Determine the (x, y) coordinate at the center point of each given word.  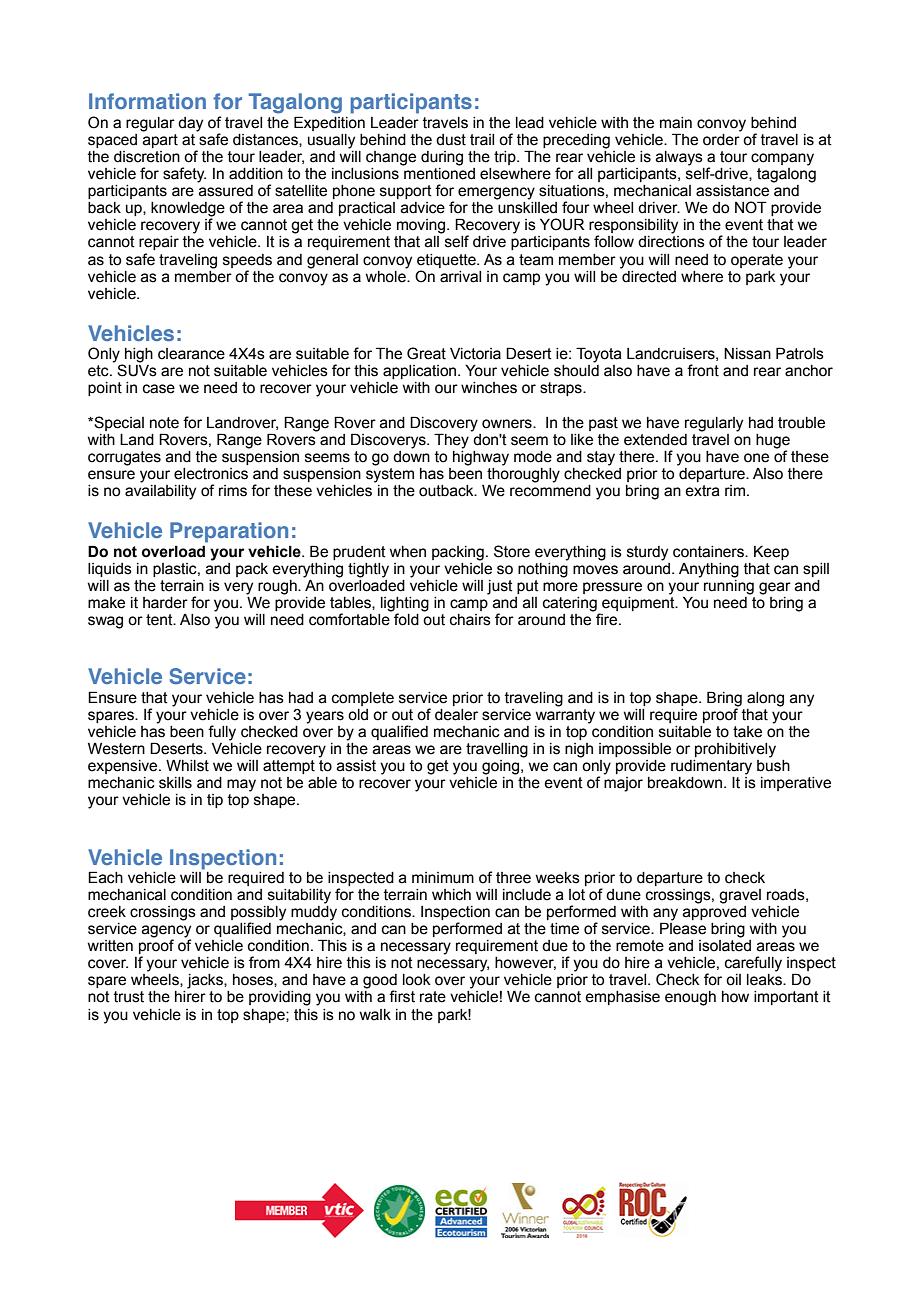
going (502, 767)
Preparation (229, 532)
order (722, 138)
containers (709, 552)
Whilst (187, 766)
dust (451, 140)
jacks (206, 981)
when (407, 552)
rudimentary (711, 767)
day (190, 124)
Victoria (475, 354)
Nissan (747, 354)
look (417, 980)
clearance (191, 354)
